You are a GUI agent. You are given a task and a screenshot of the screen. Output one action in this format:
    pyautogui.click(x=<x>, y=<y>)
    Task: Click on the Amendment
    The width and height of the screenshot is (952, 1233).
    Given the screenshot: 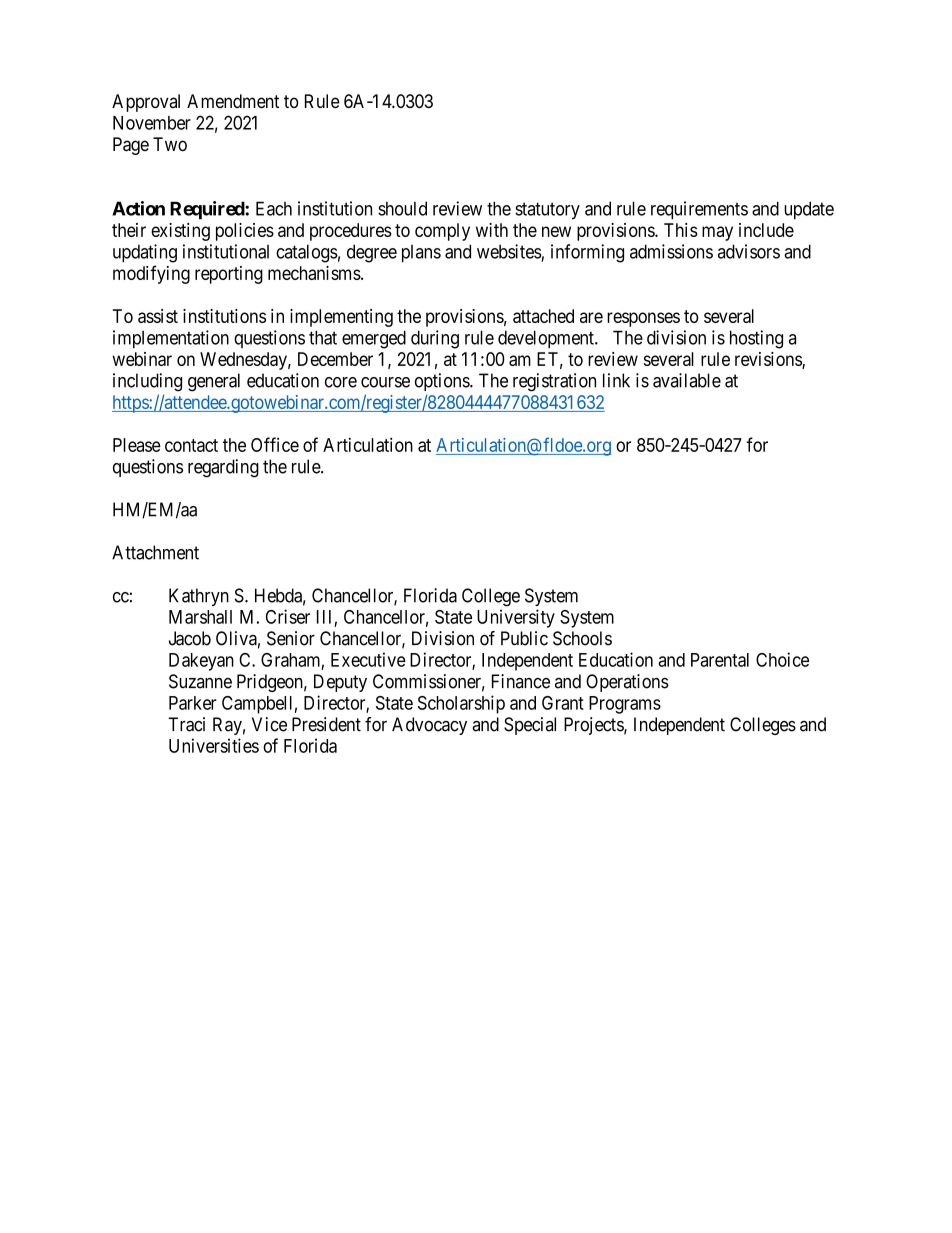 What is the action you would take?
    pyautogui.click(x=233, y=101)
